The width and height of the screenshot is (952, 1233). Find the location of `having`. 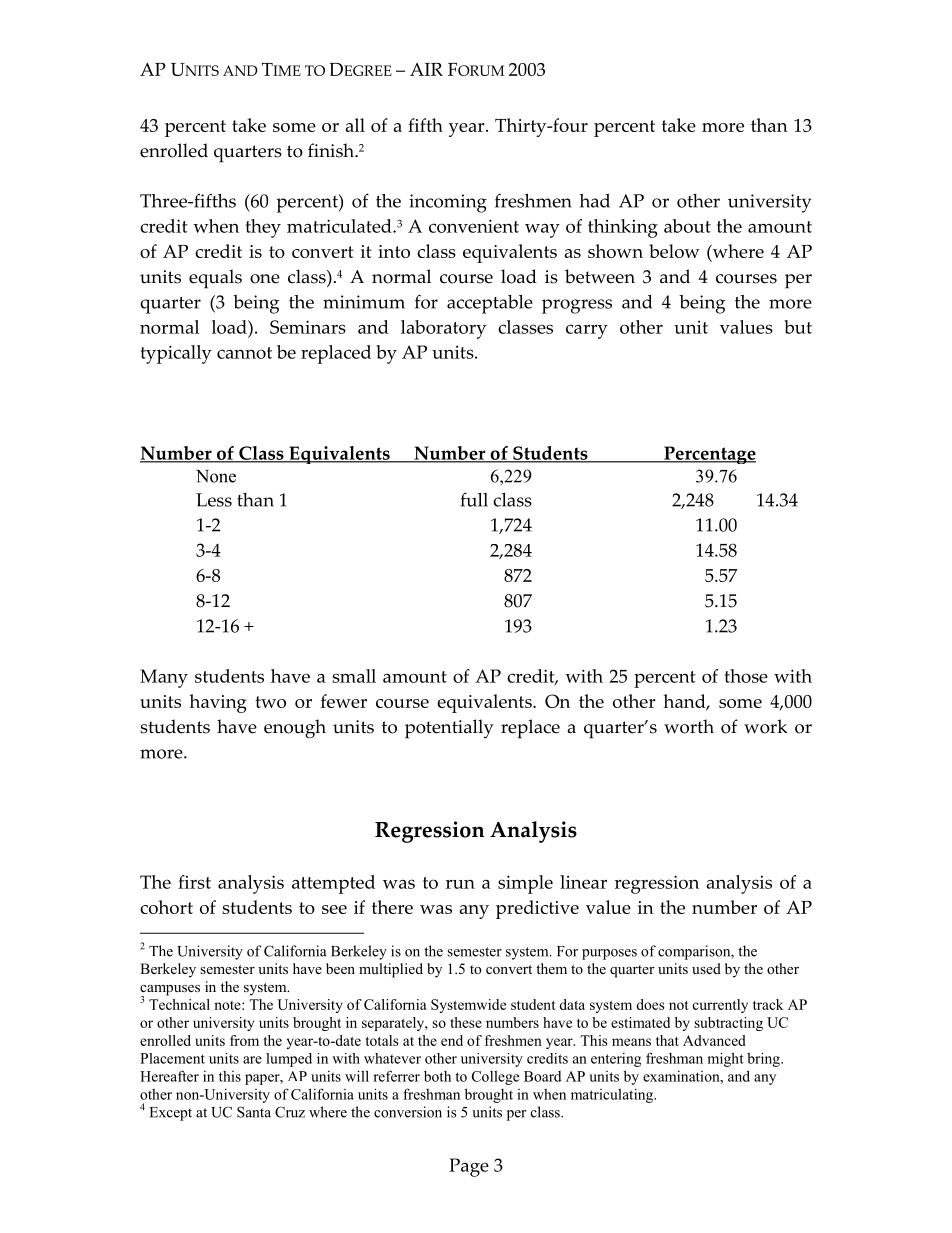

having is located at coordinates (218, 703).
